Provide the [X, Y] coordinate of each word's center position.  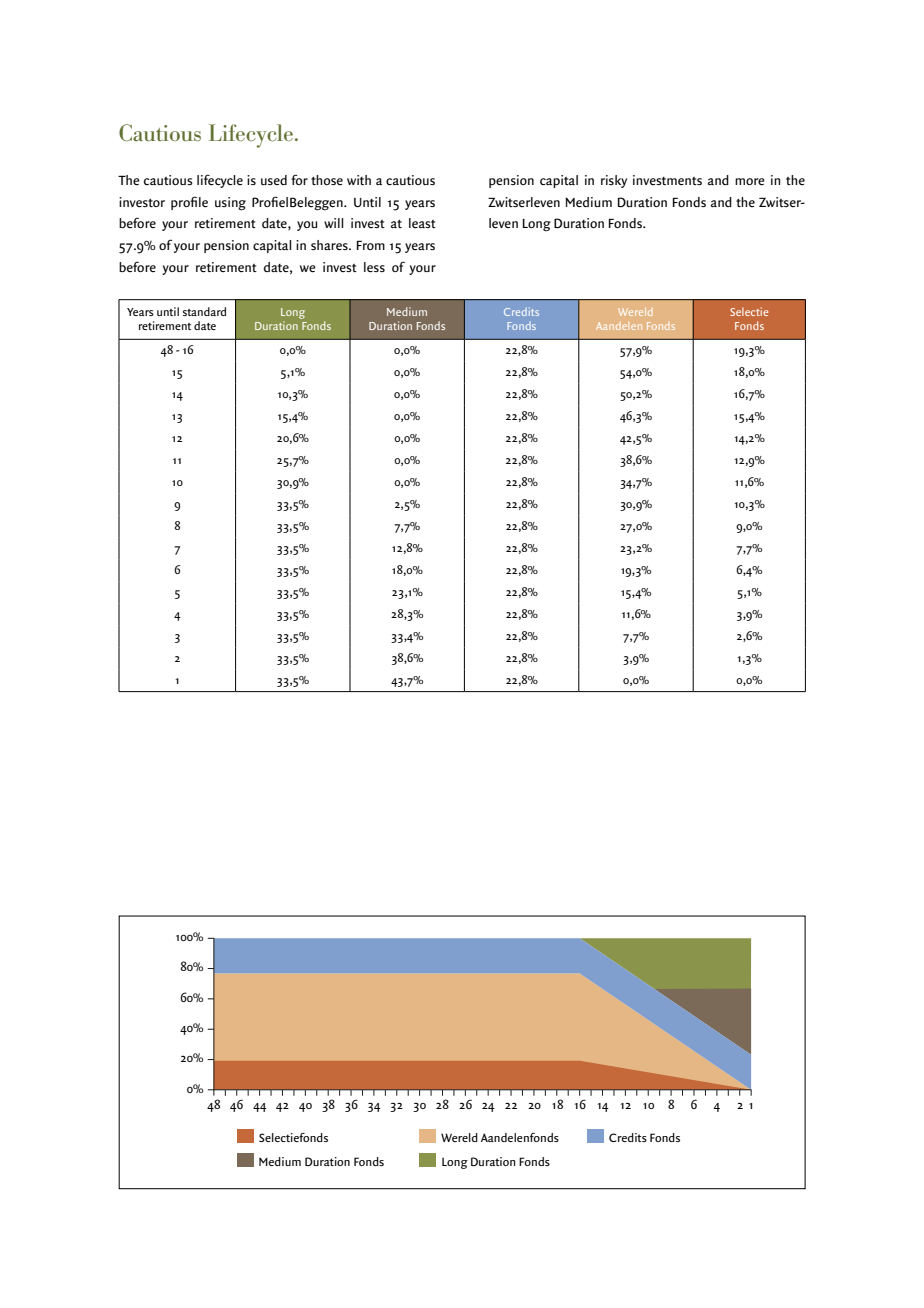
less [374, 267]
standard [204, 311]
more [750, 182]
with [359, 180]
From [371, 245]
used [274, 180]
